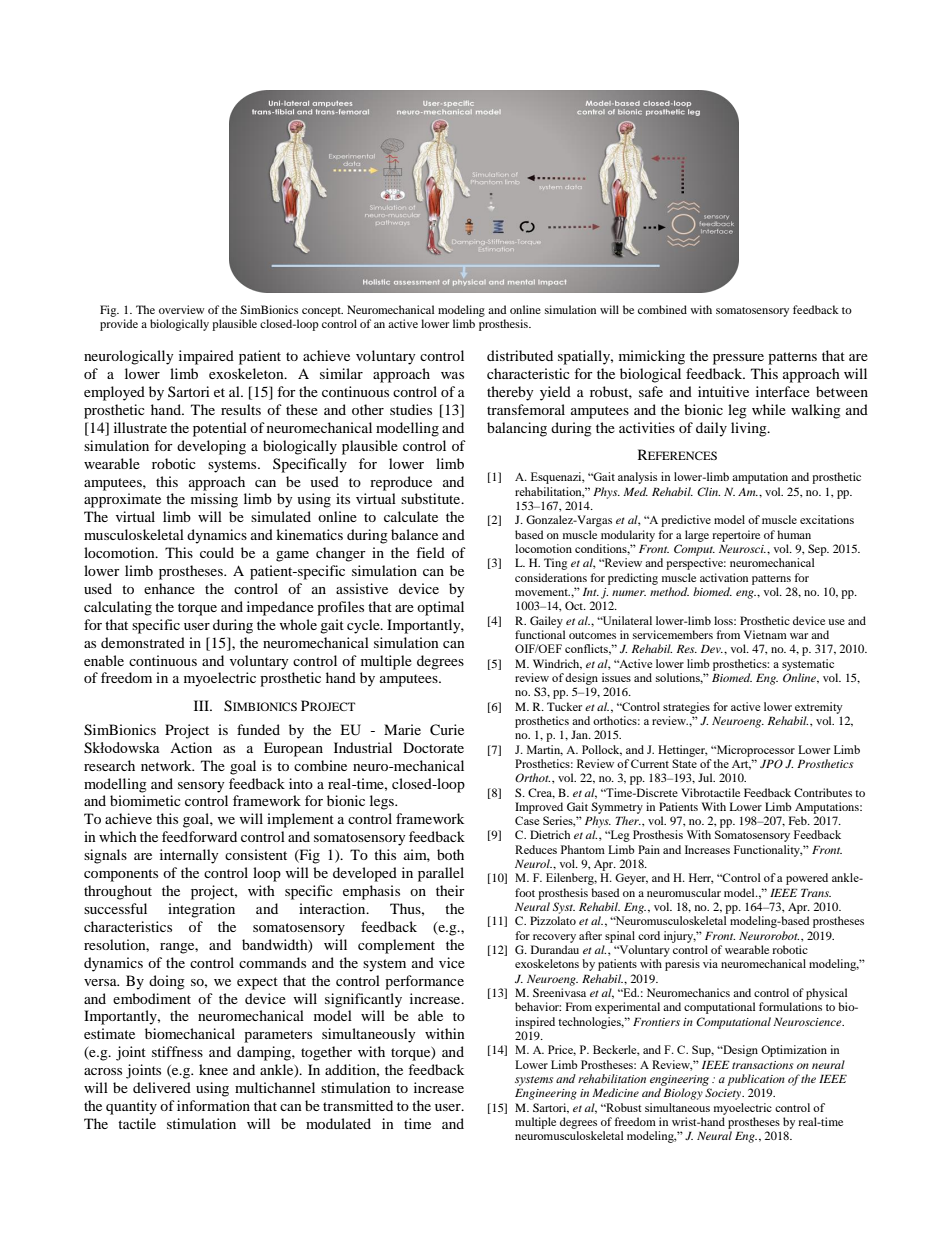  I want to click on missing, so click(214, 500).
